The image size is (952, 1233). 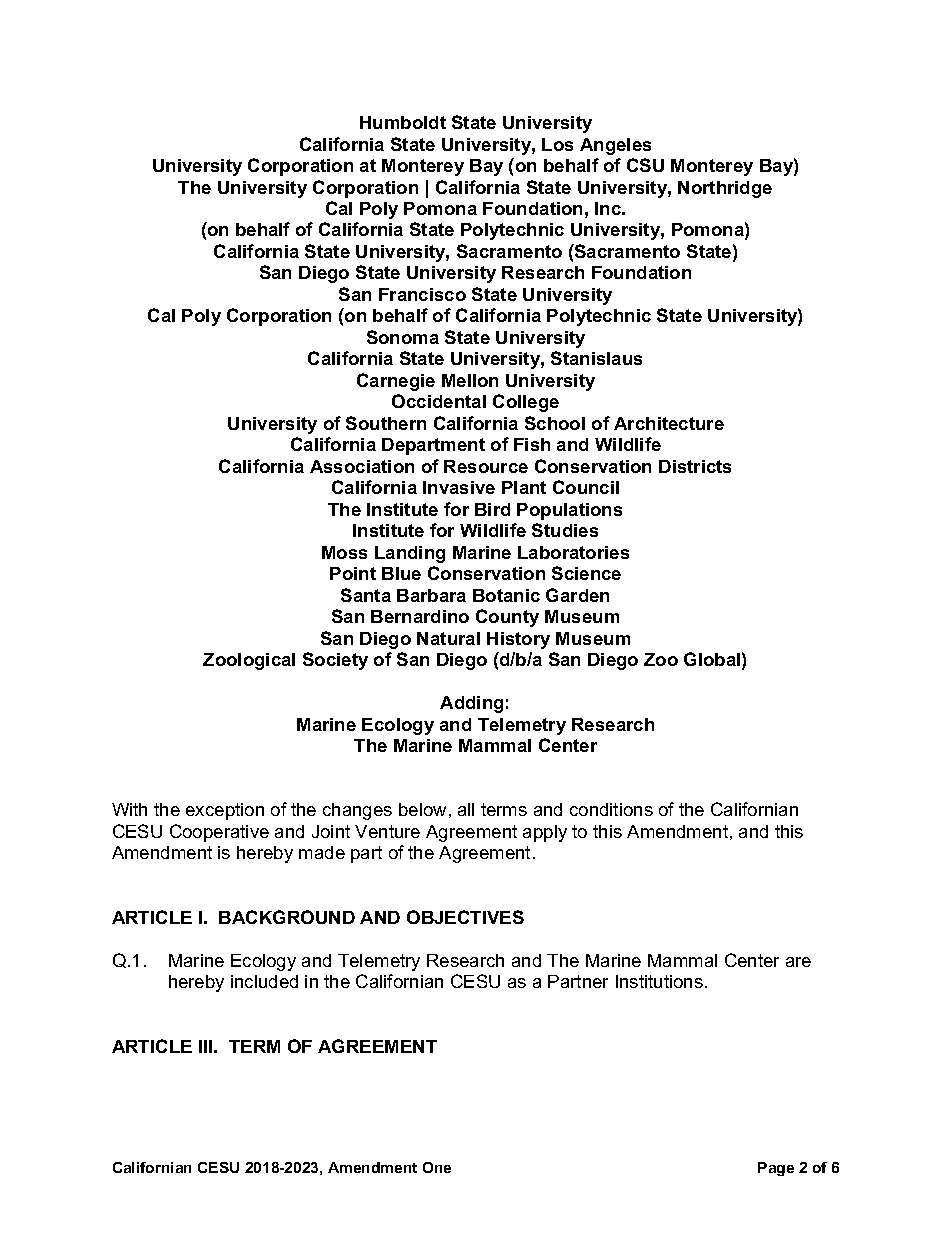 What do you see at coordinates (249, 661) in the document?
I see `Zoological` at bounding box center [249, 661].
